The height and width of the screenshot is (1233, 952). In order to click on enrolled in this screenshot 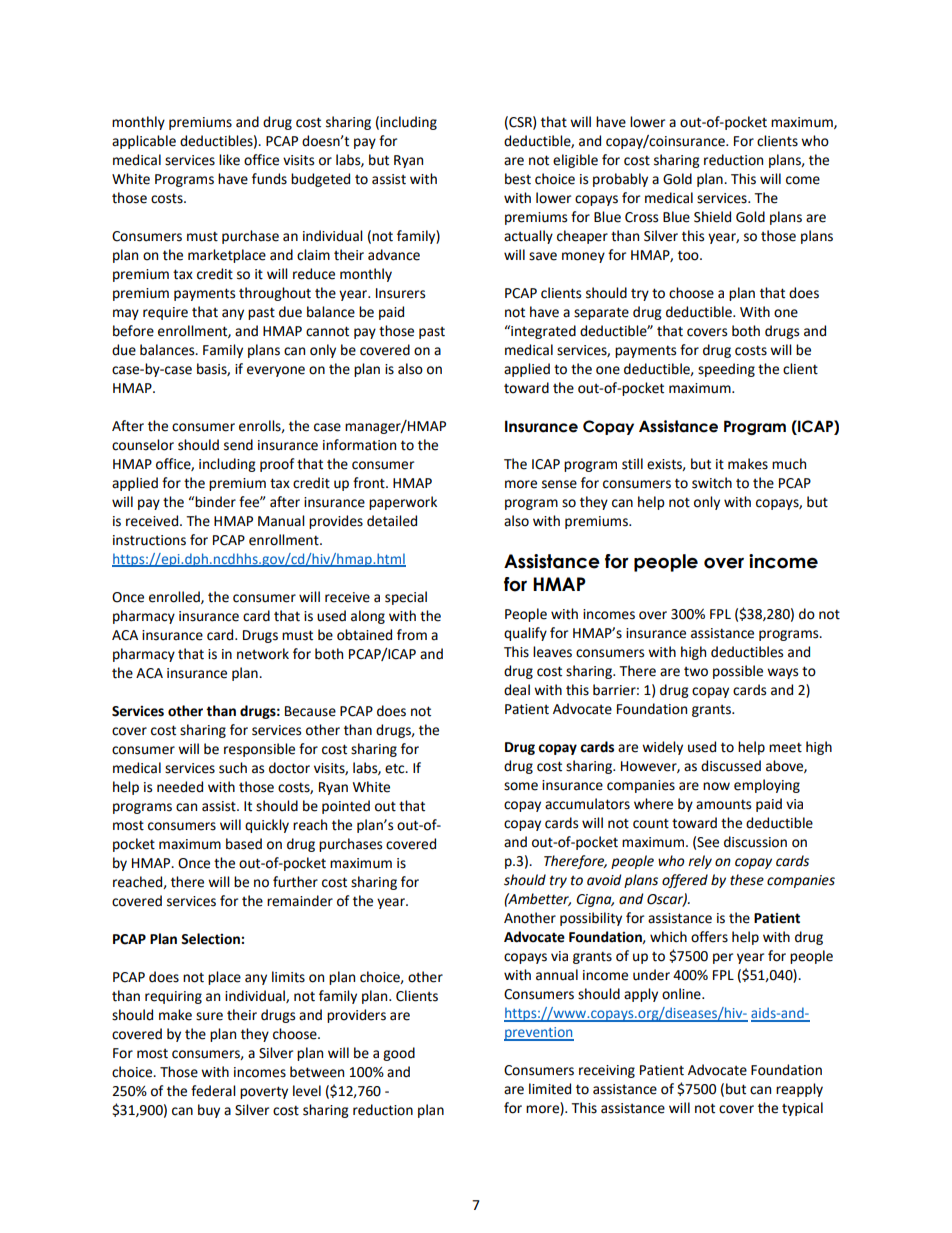, I will do `click(175, 597)`.
